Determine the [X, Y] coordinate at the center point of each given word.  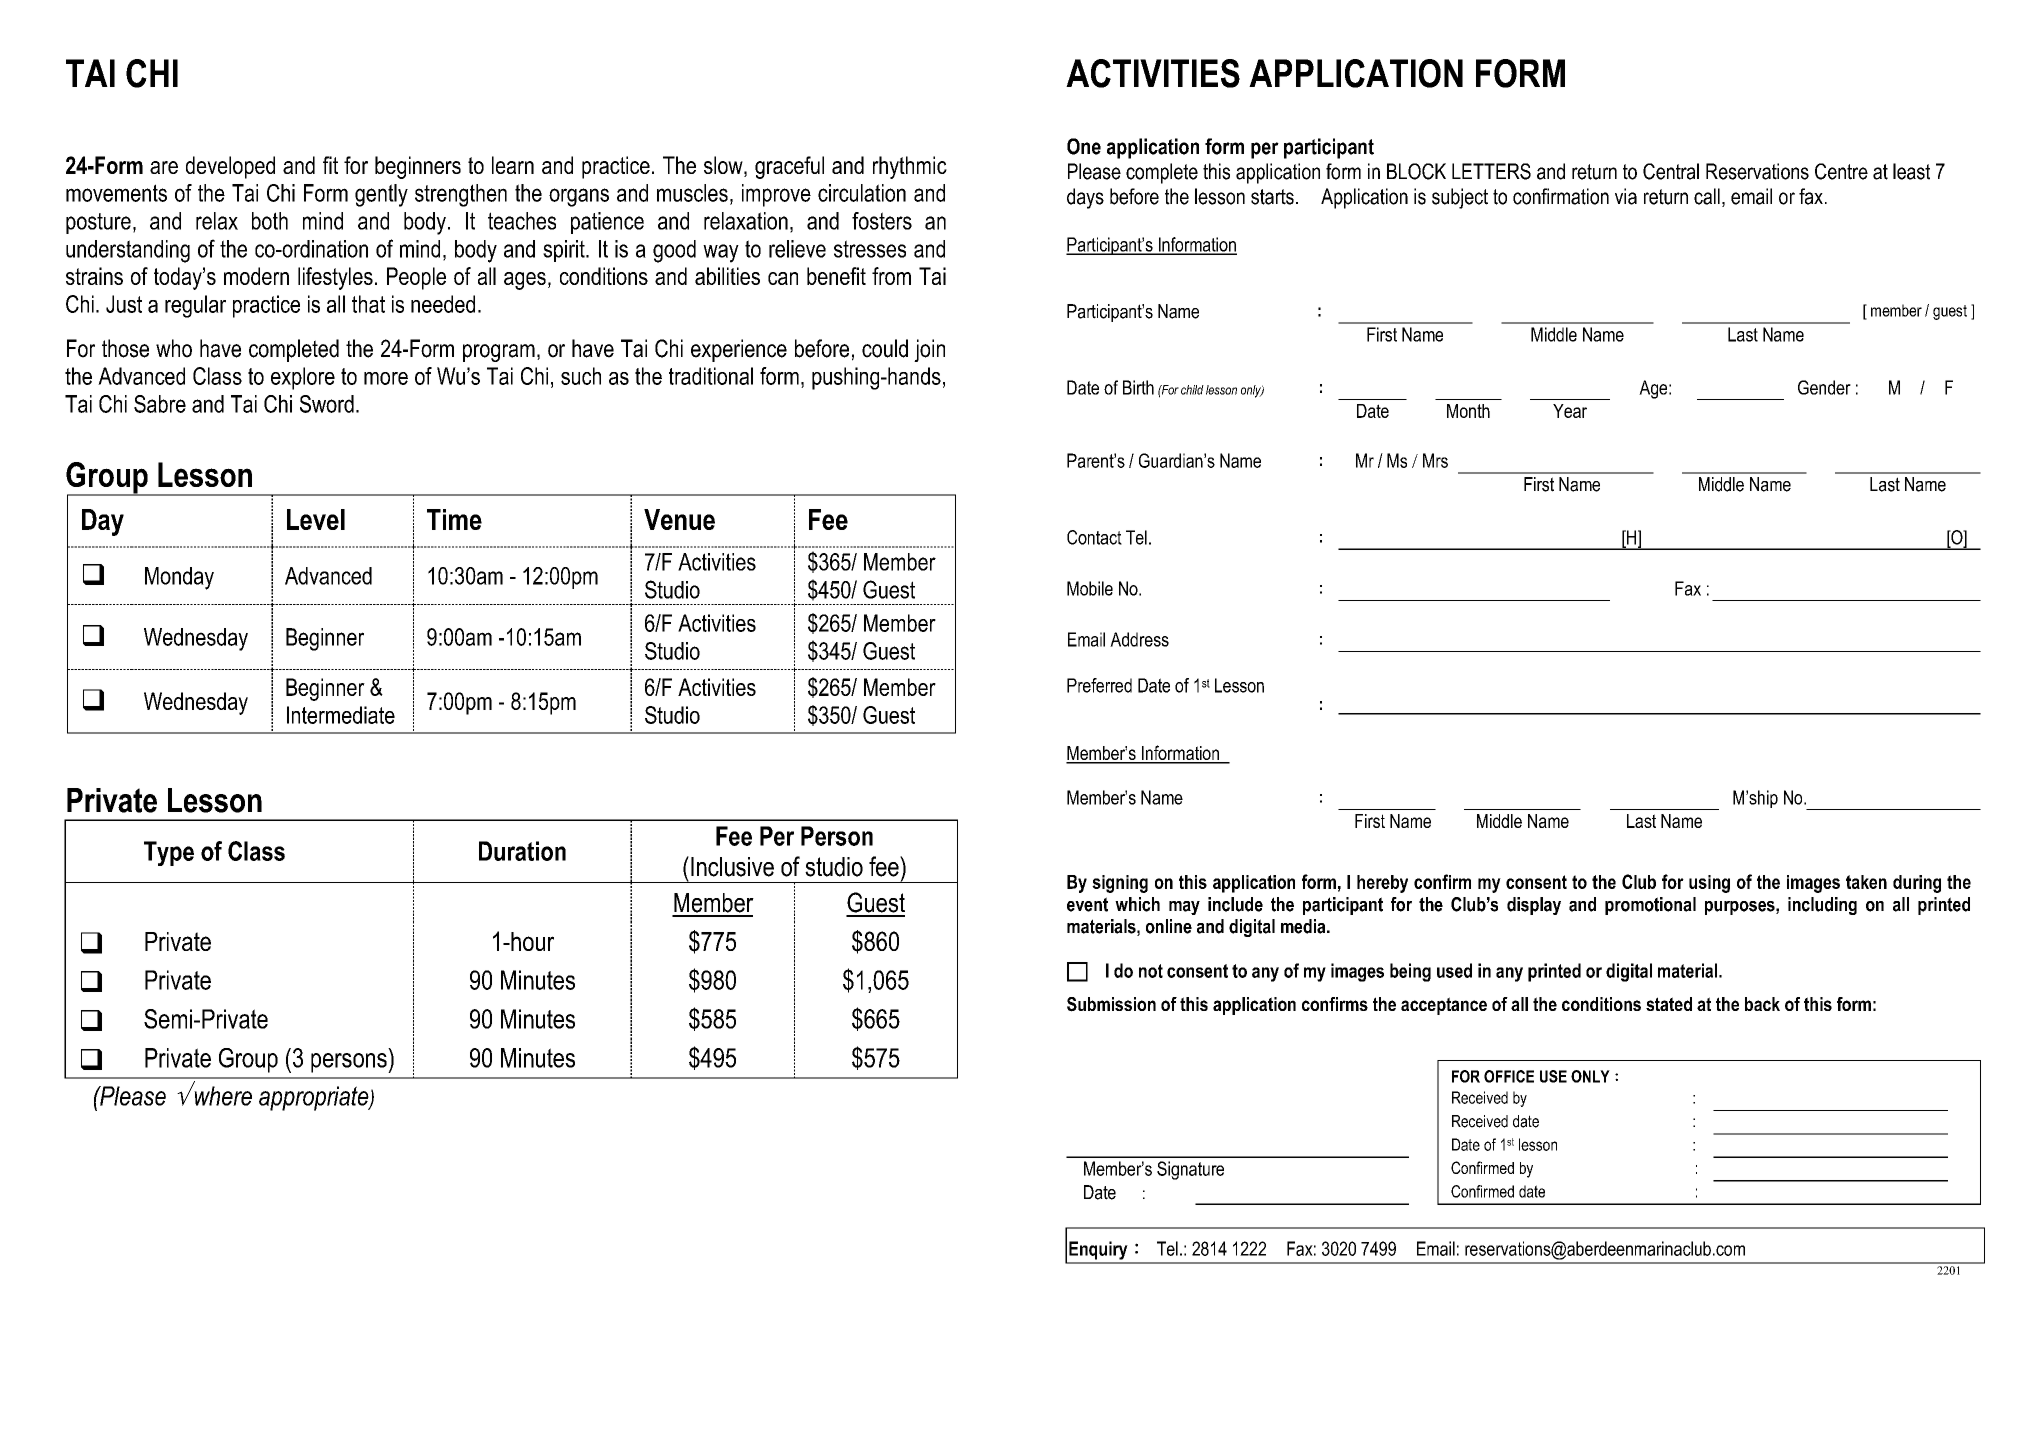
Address [1139, 639]
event [1087, 904]
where [222, 1095]
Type [169, 853]
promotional [1650, 906]
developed [230, 167]
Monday [179, 578]
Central [1671, 171]
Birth [1138, 387]
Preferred [1099, 685]
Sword [327, 404]
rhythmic [910, 167]
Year [1570, 411]
